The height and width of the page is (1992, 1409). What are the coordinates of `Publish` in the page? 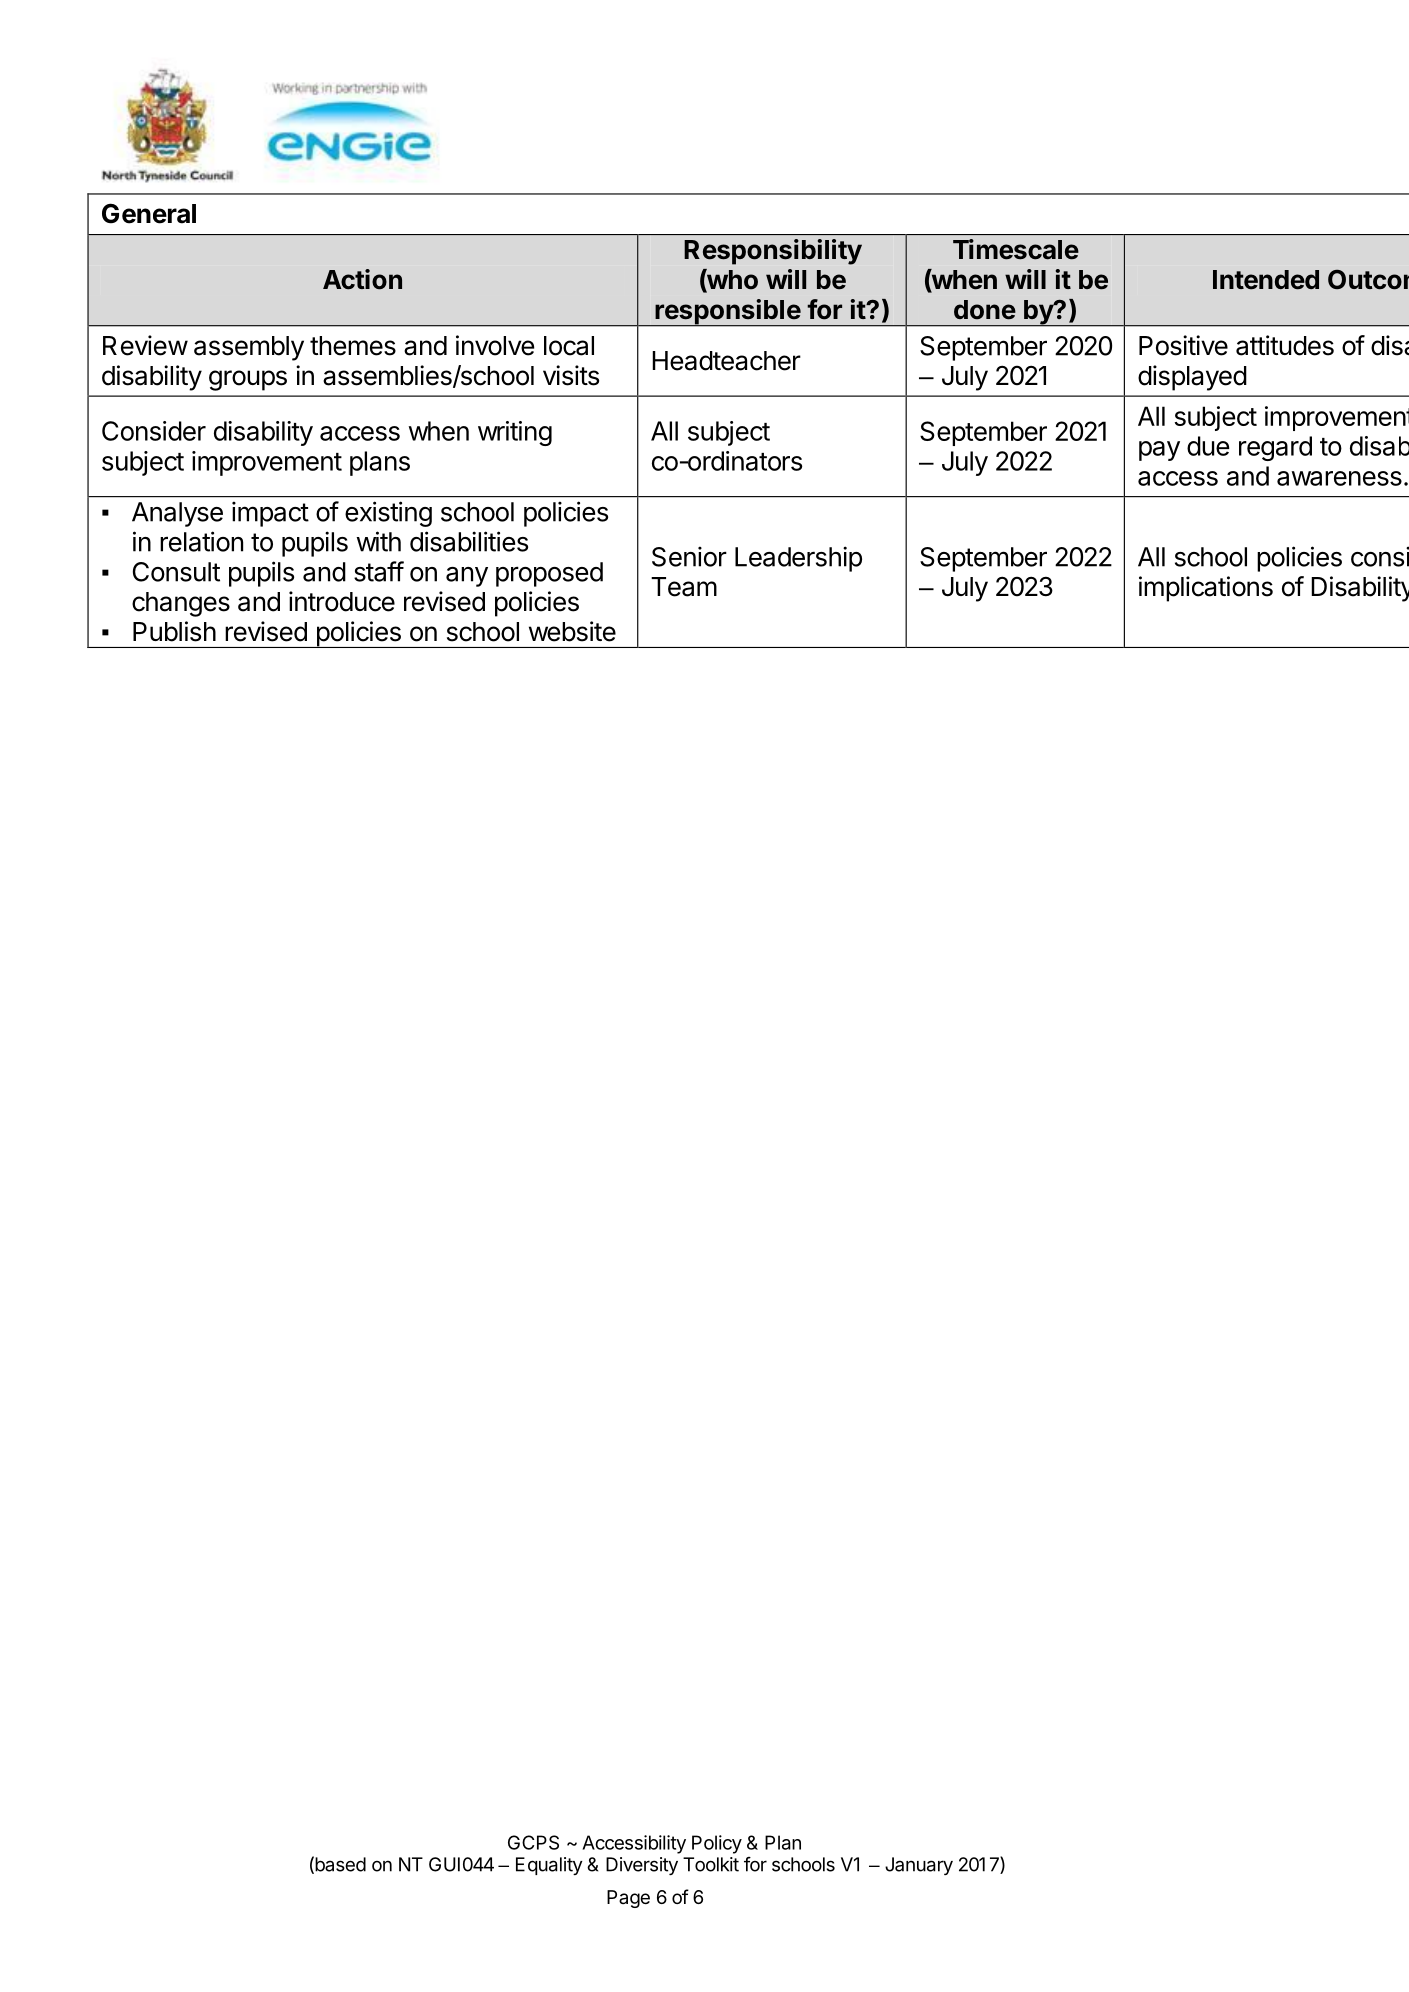 It's located at (174, 631).
